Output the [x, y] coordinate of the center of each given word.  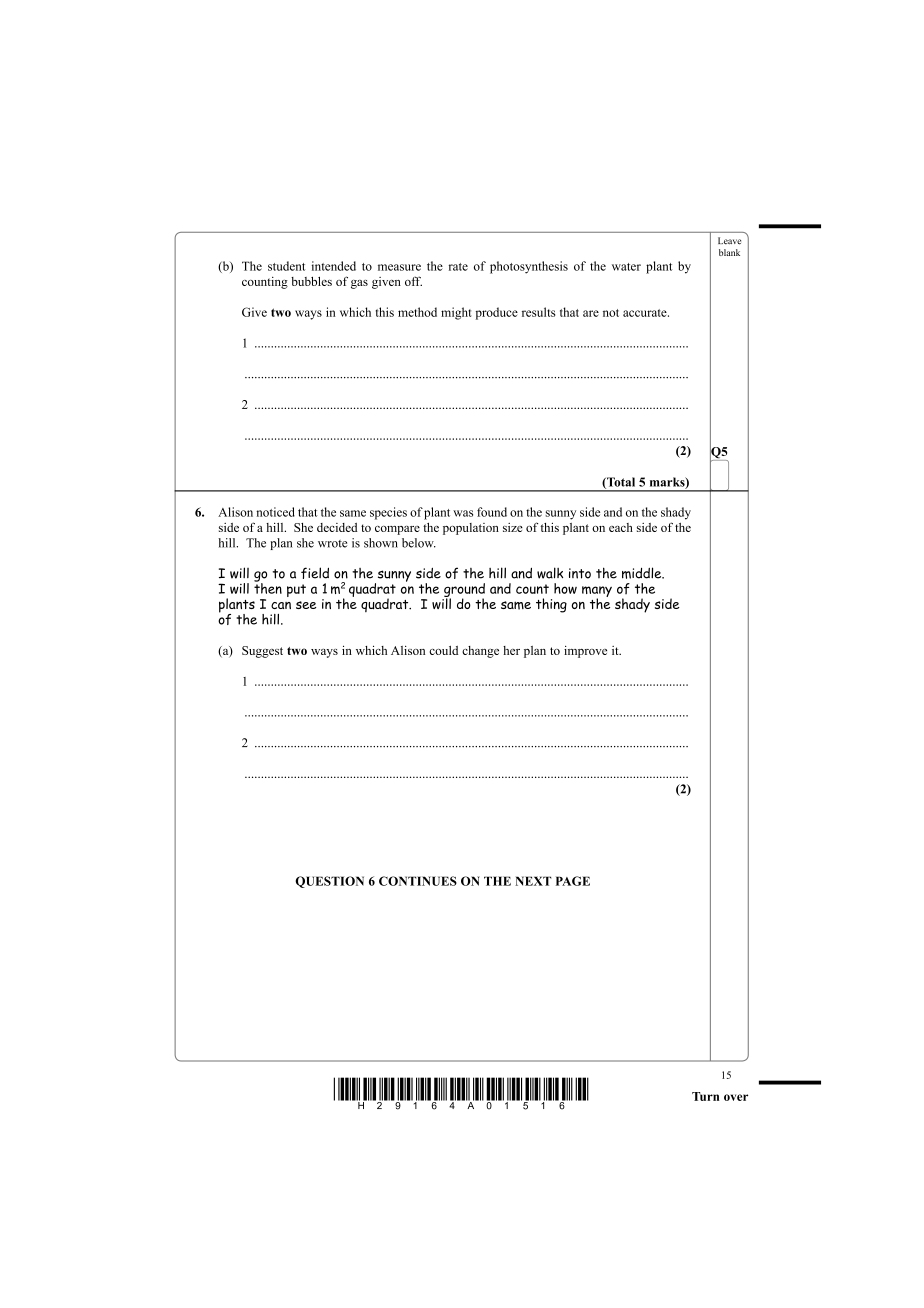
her [511, 650]
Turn [705, 1096]
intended [334, 266]
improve [585, 652]
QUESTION [329, 882]
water [626, 267]
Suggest [262, 652]
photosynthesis [529, 267]
